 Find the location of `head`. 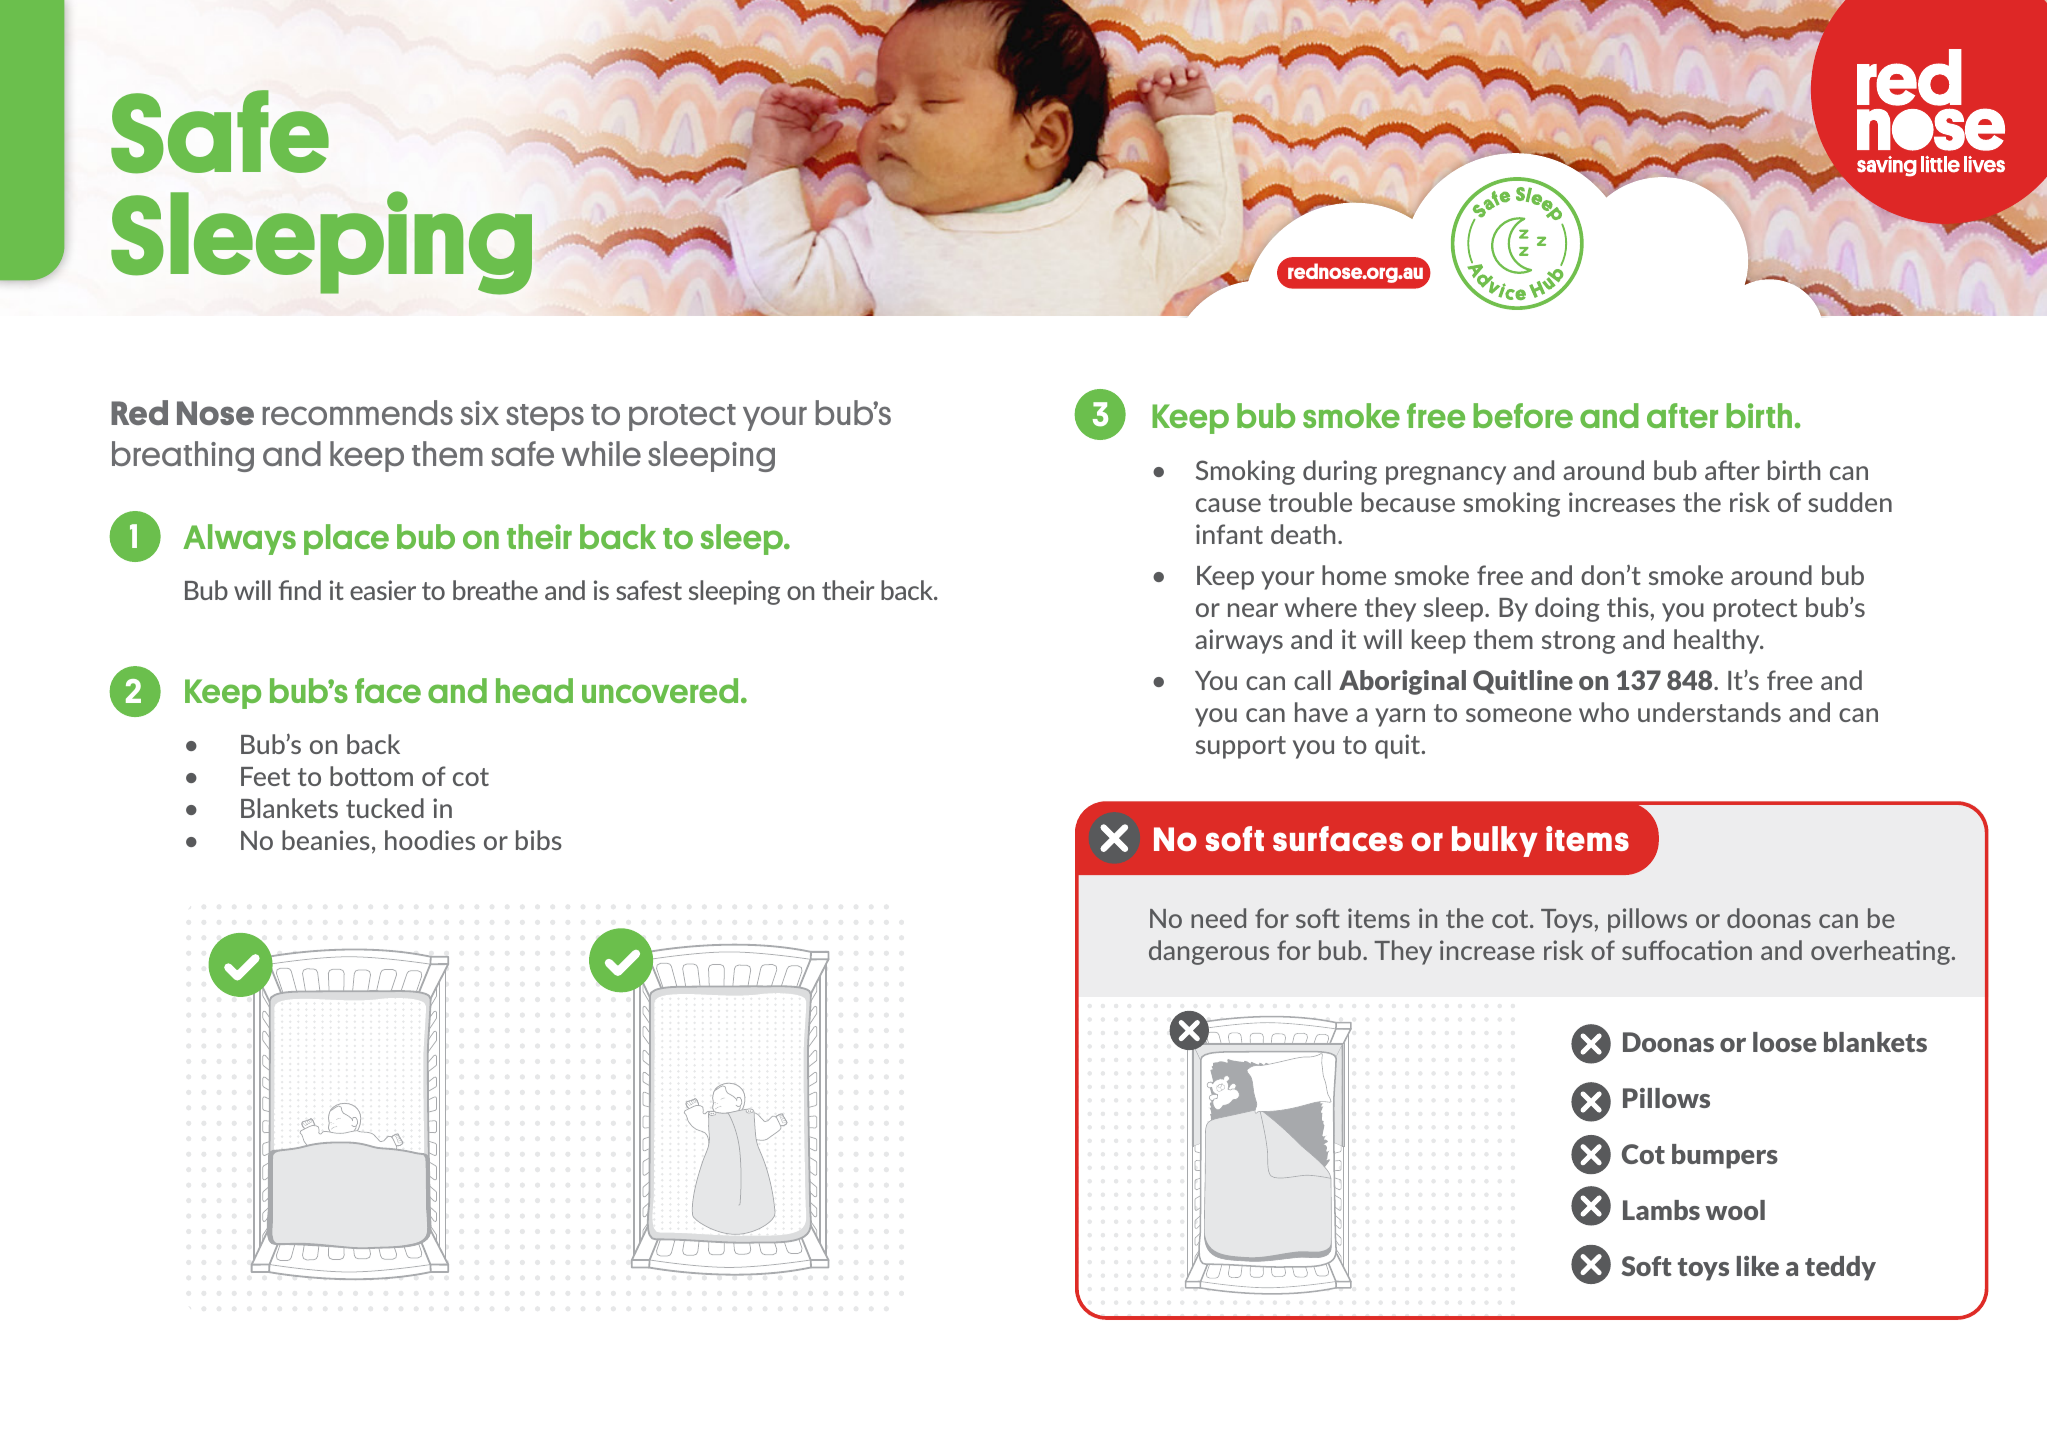

head is located at coordinates (534, 690).
